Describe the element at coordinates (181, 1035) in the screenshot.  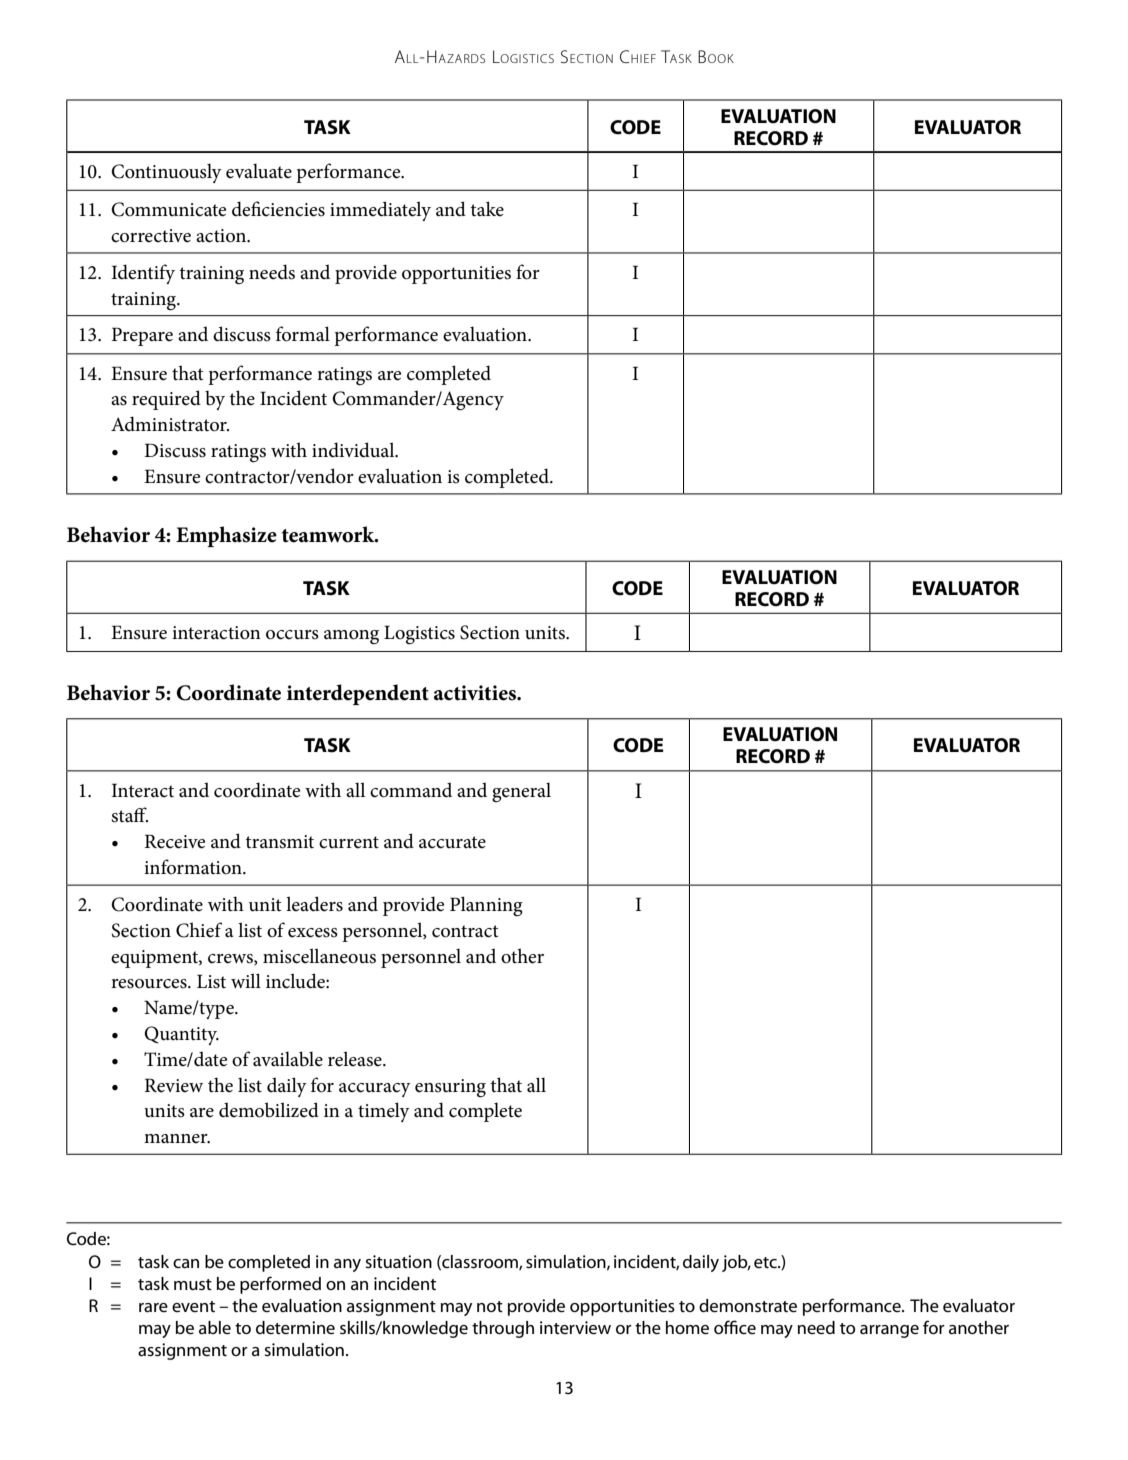
I see `Quantity` at that location.
